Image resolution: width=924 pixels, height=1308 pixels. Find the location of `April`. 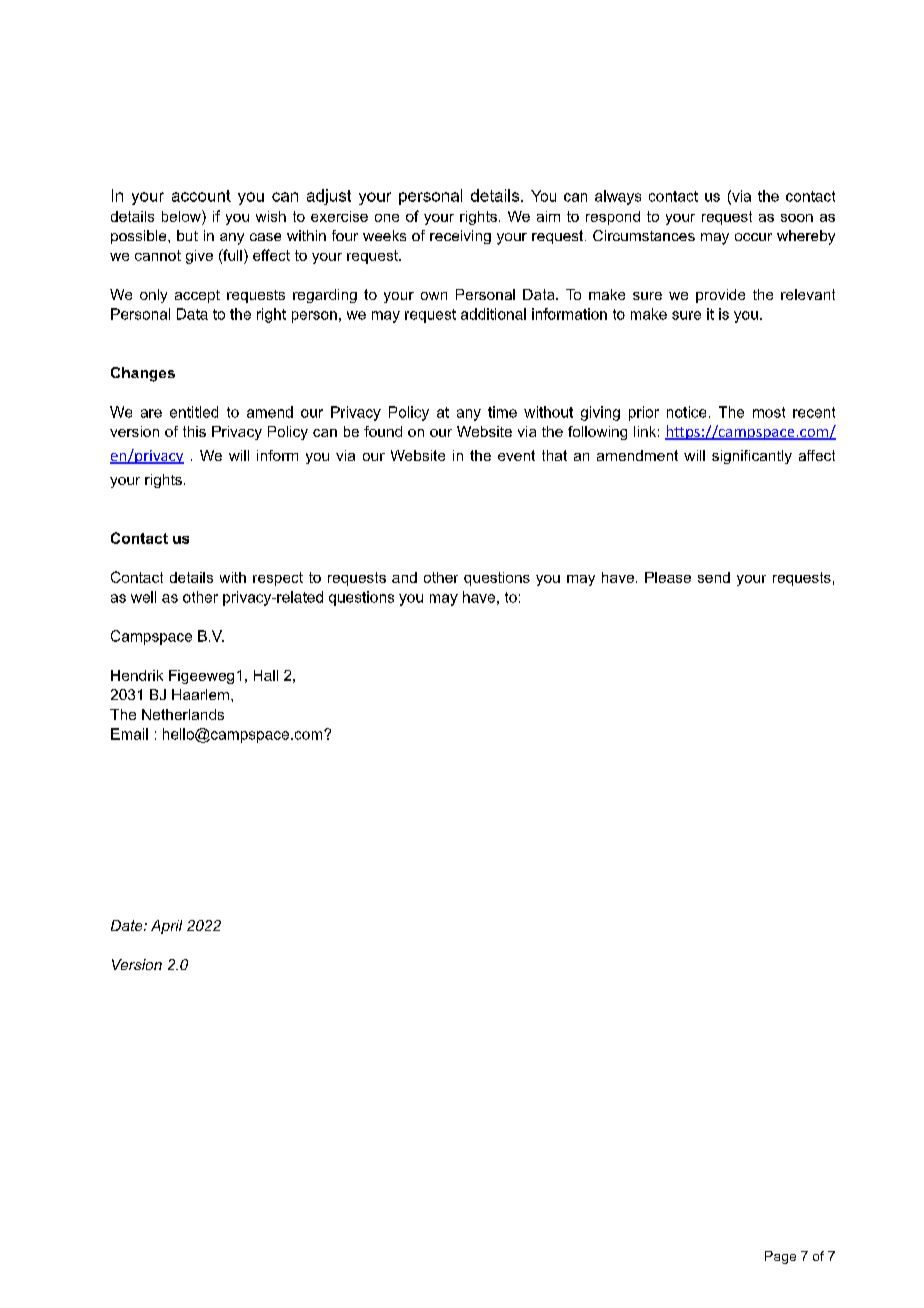

April is located at coordinates (166, 927).
